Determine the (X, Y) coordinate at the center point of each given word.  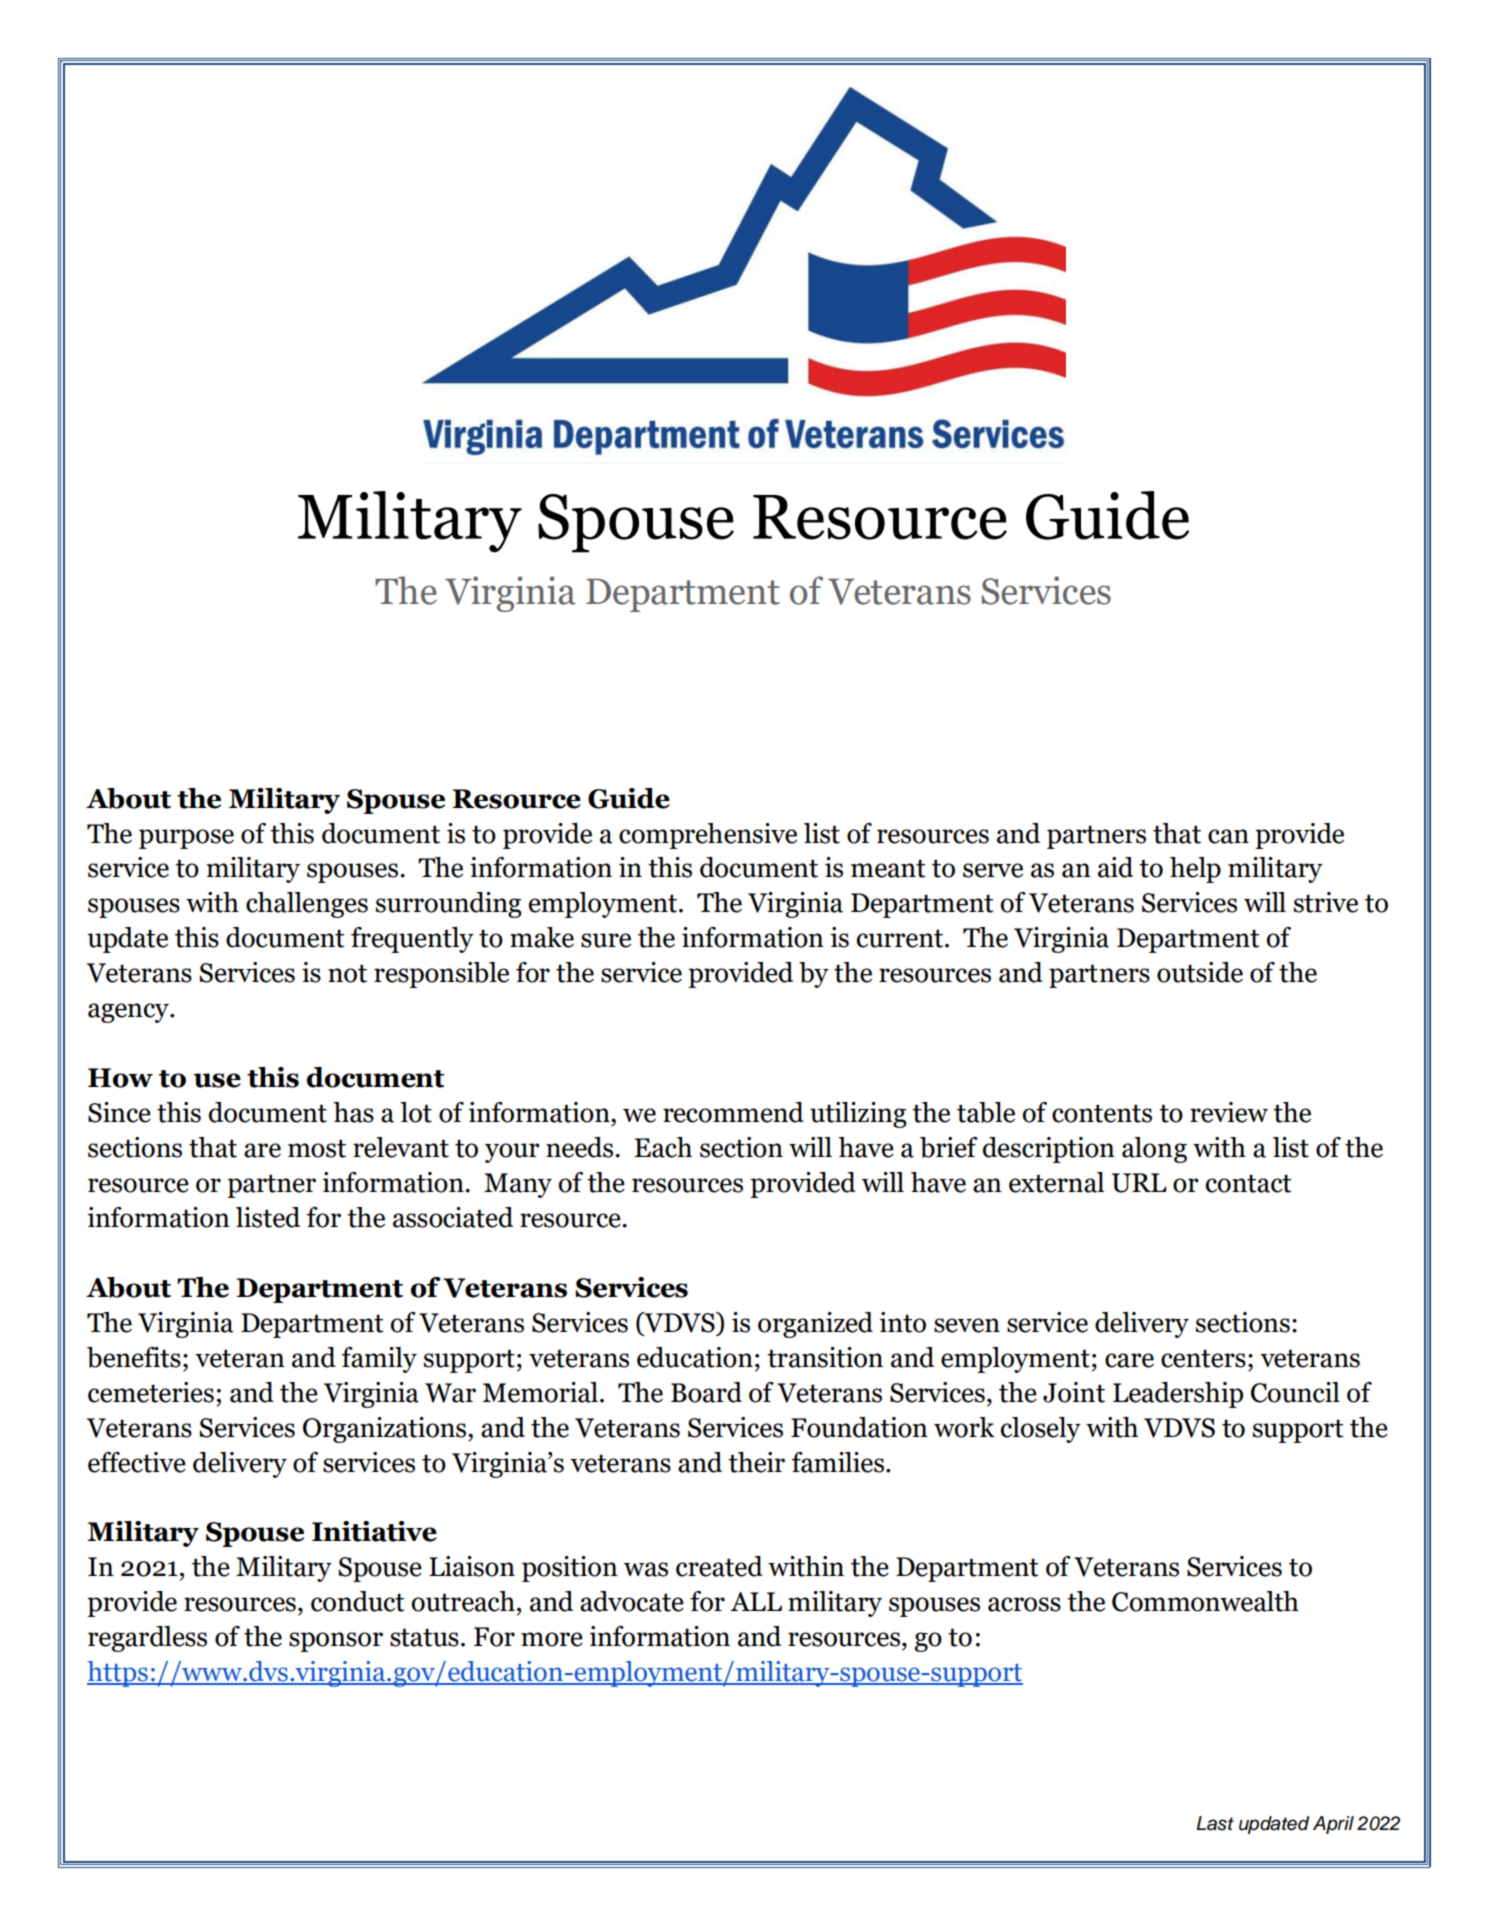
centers (1203, 1358)
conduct (358, 1601)
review (1229, 1112)
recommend (733, 1112)
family (379, 1360)
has (353, 1112)
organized (815, 1325)
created (719, 1566)
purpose (186, 839)
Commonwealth (1205, 1601)
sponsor (336, 1642)
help (1195, 870)
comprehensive (708, 836)
